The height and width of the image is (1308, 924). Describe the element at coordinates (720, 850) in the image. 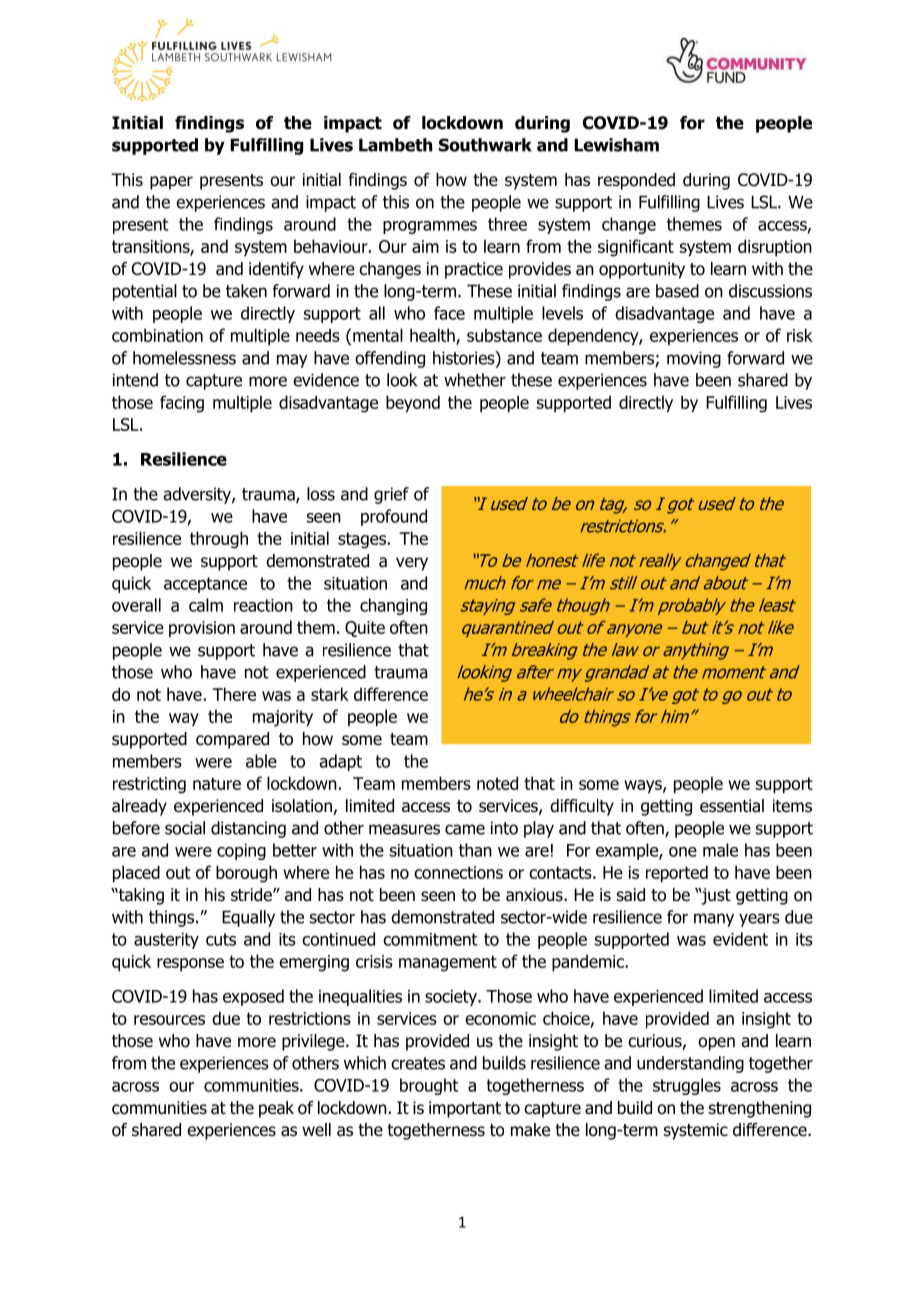

I see `male` at that location.
